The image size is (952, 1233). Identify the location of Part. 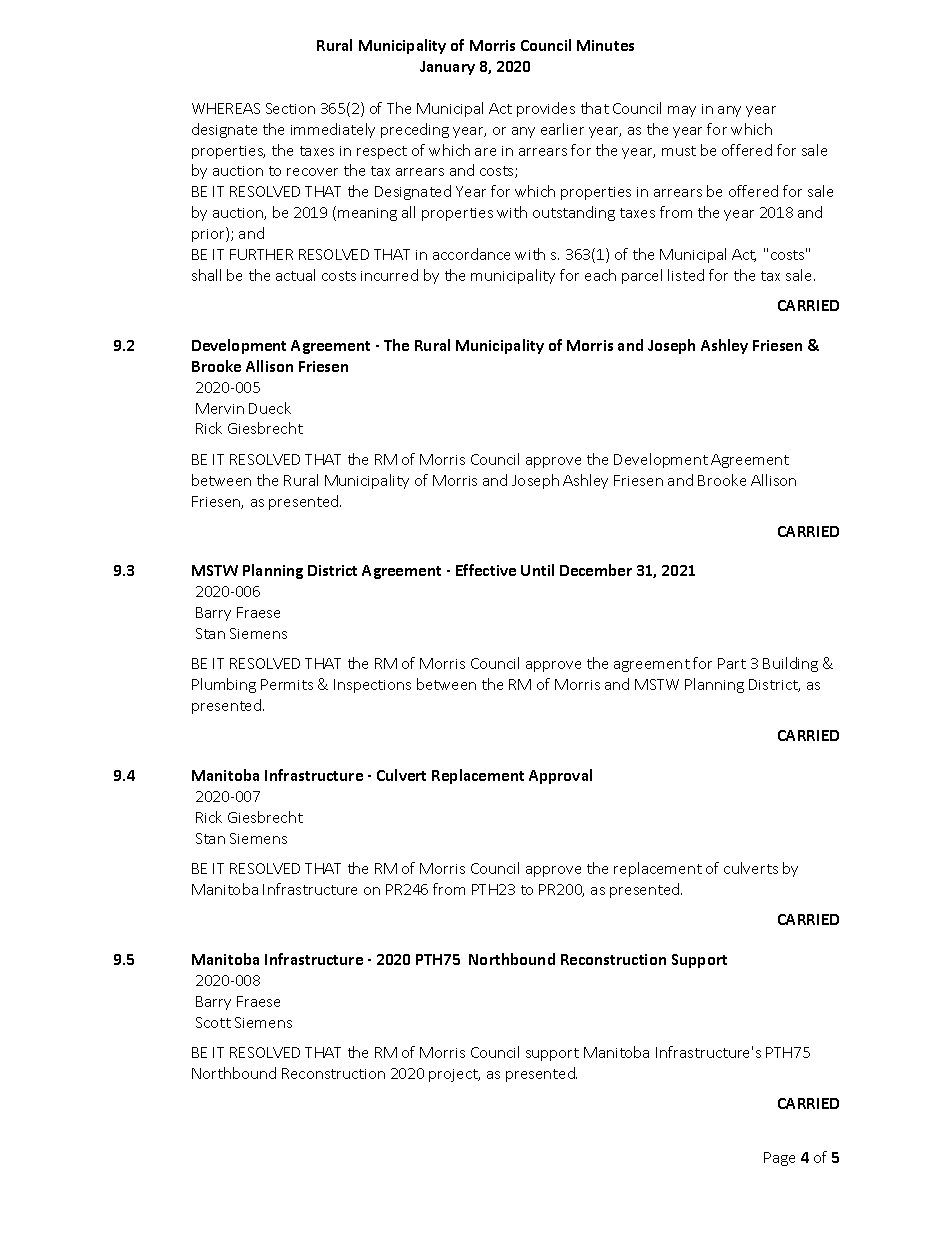
(732, 663).
